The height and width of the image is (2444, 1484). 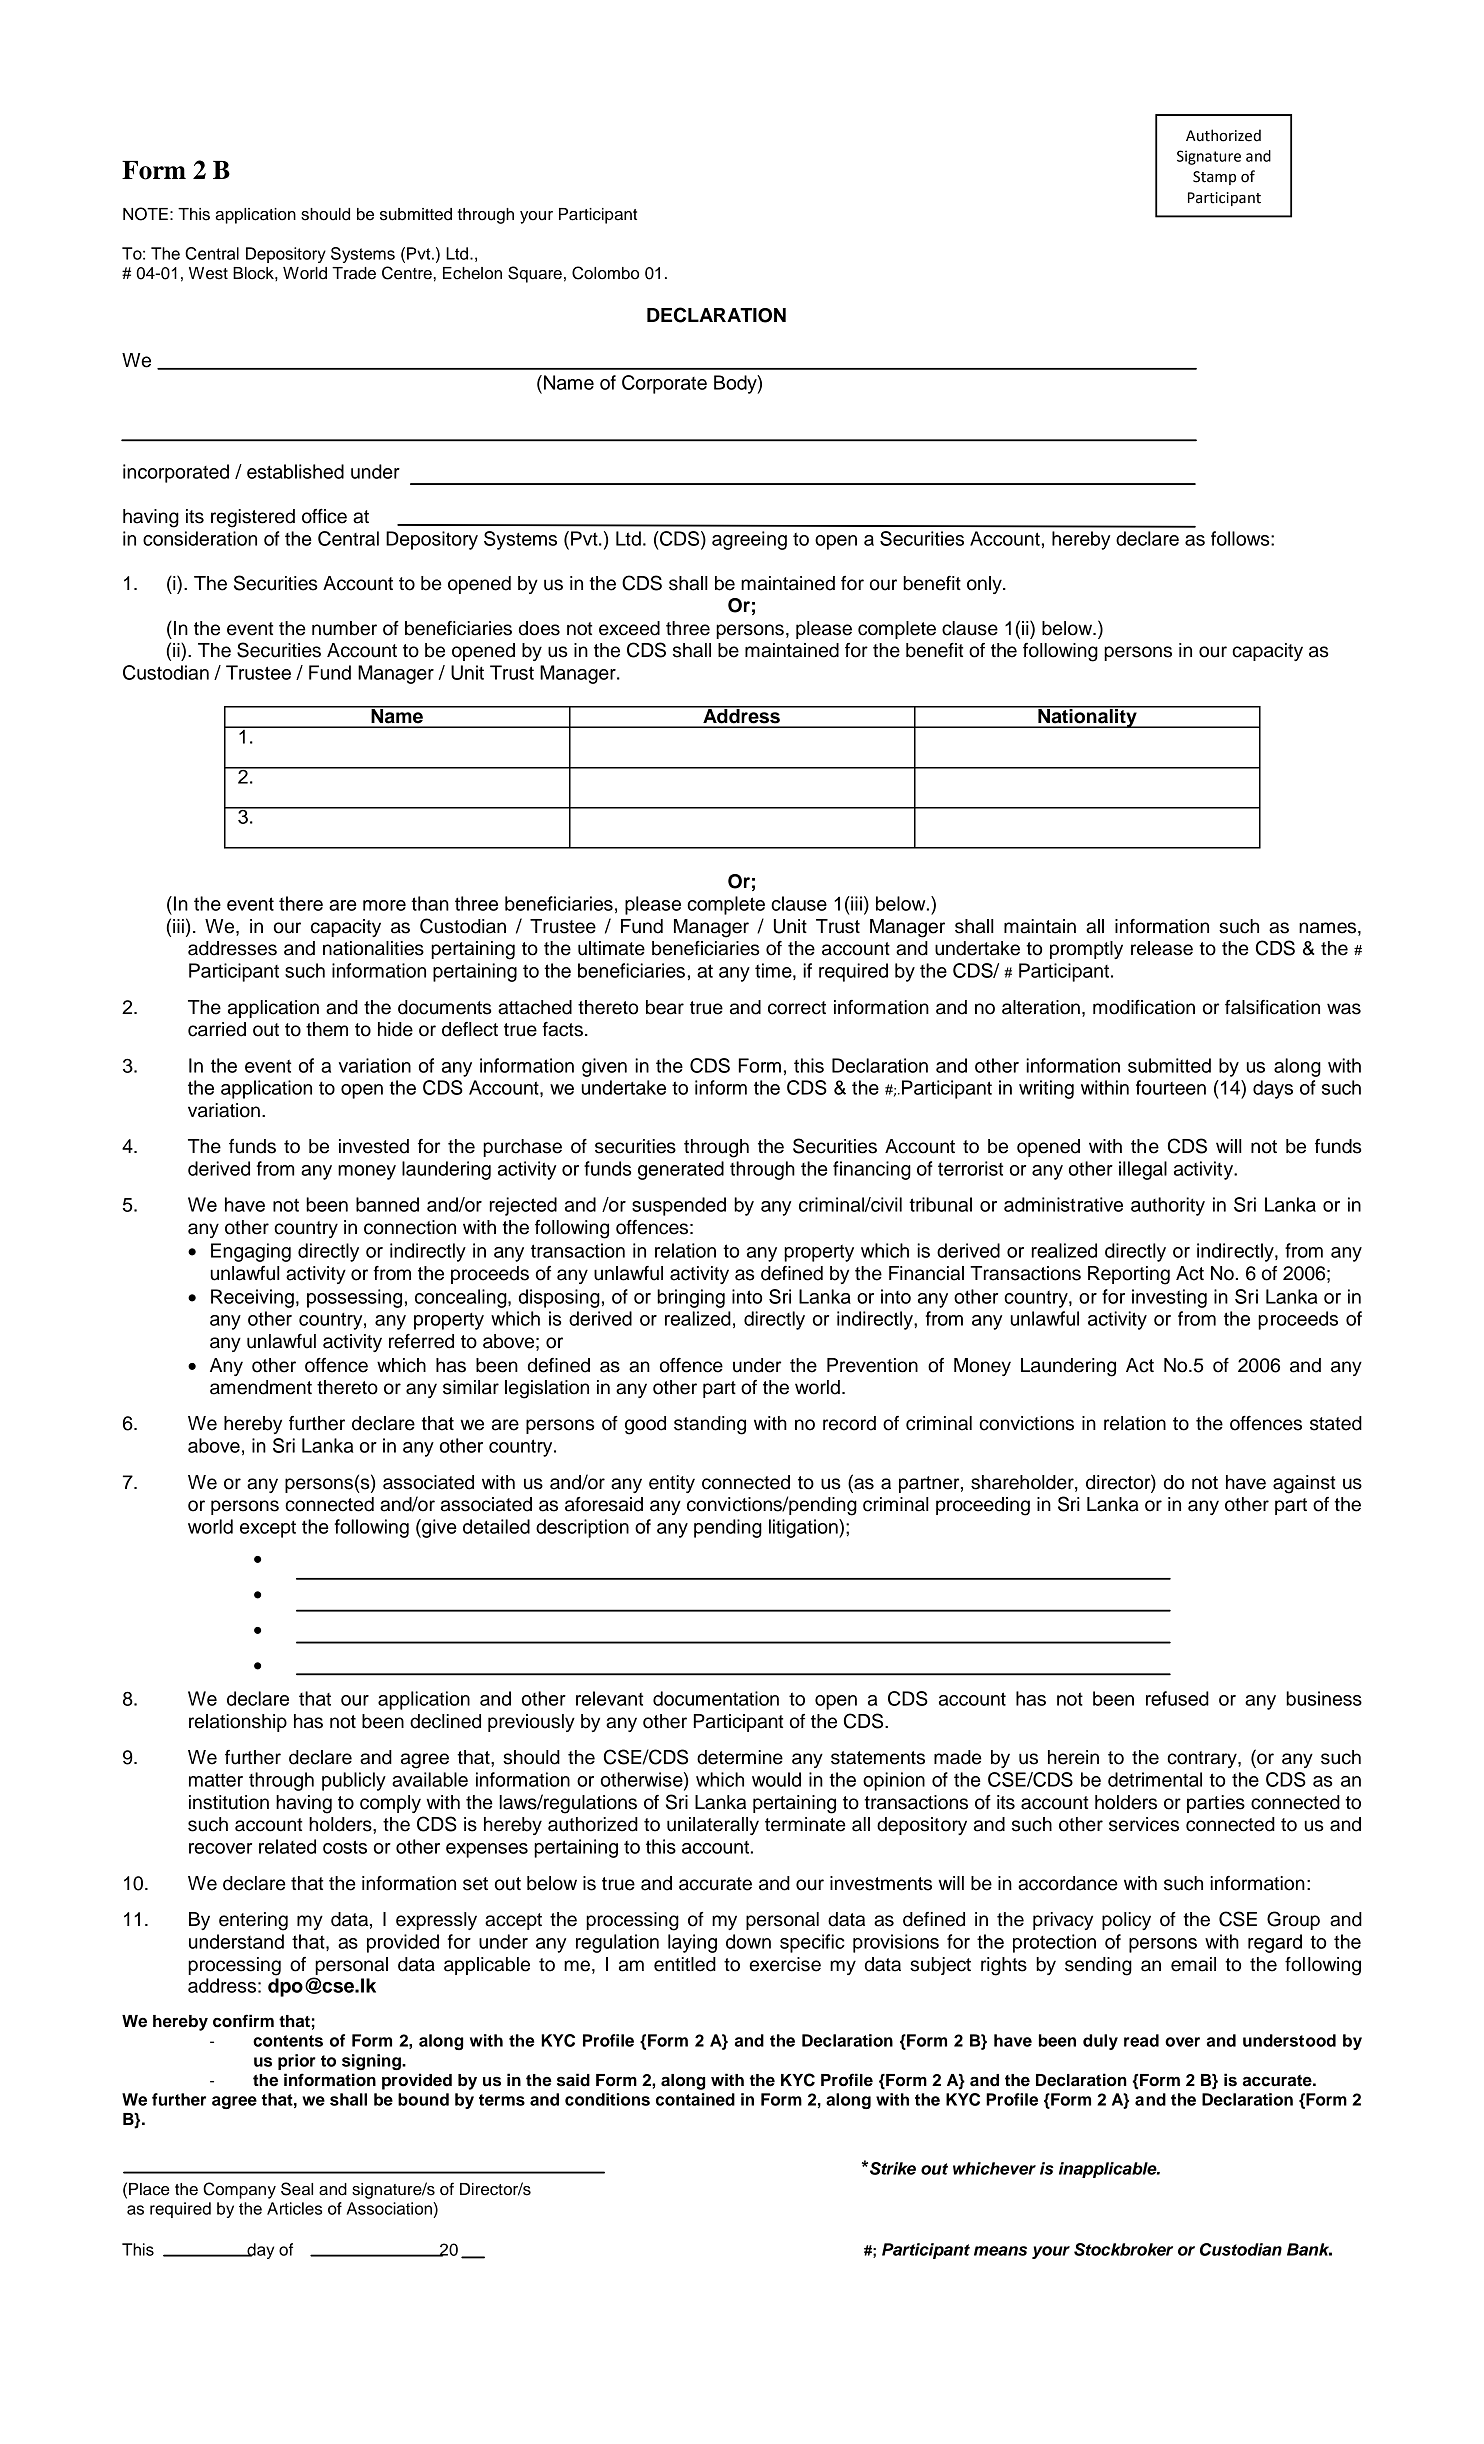 What do you see at coordinates (268, 1529) in the image?
I see `except` at bounding box center [268, 1529].
